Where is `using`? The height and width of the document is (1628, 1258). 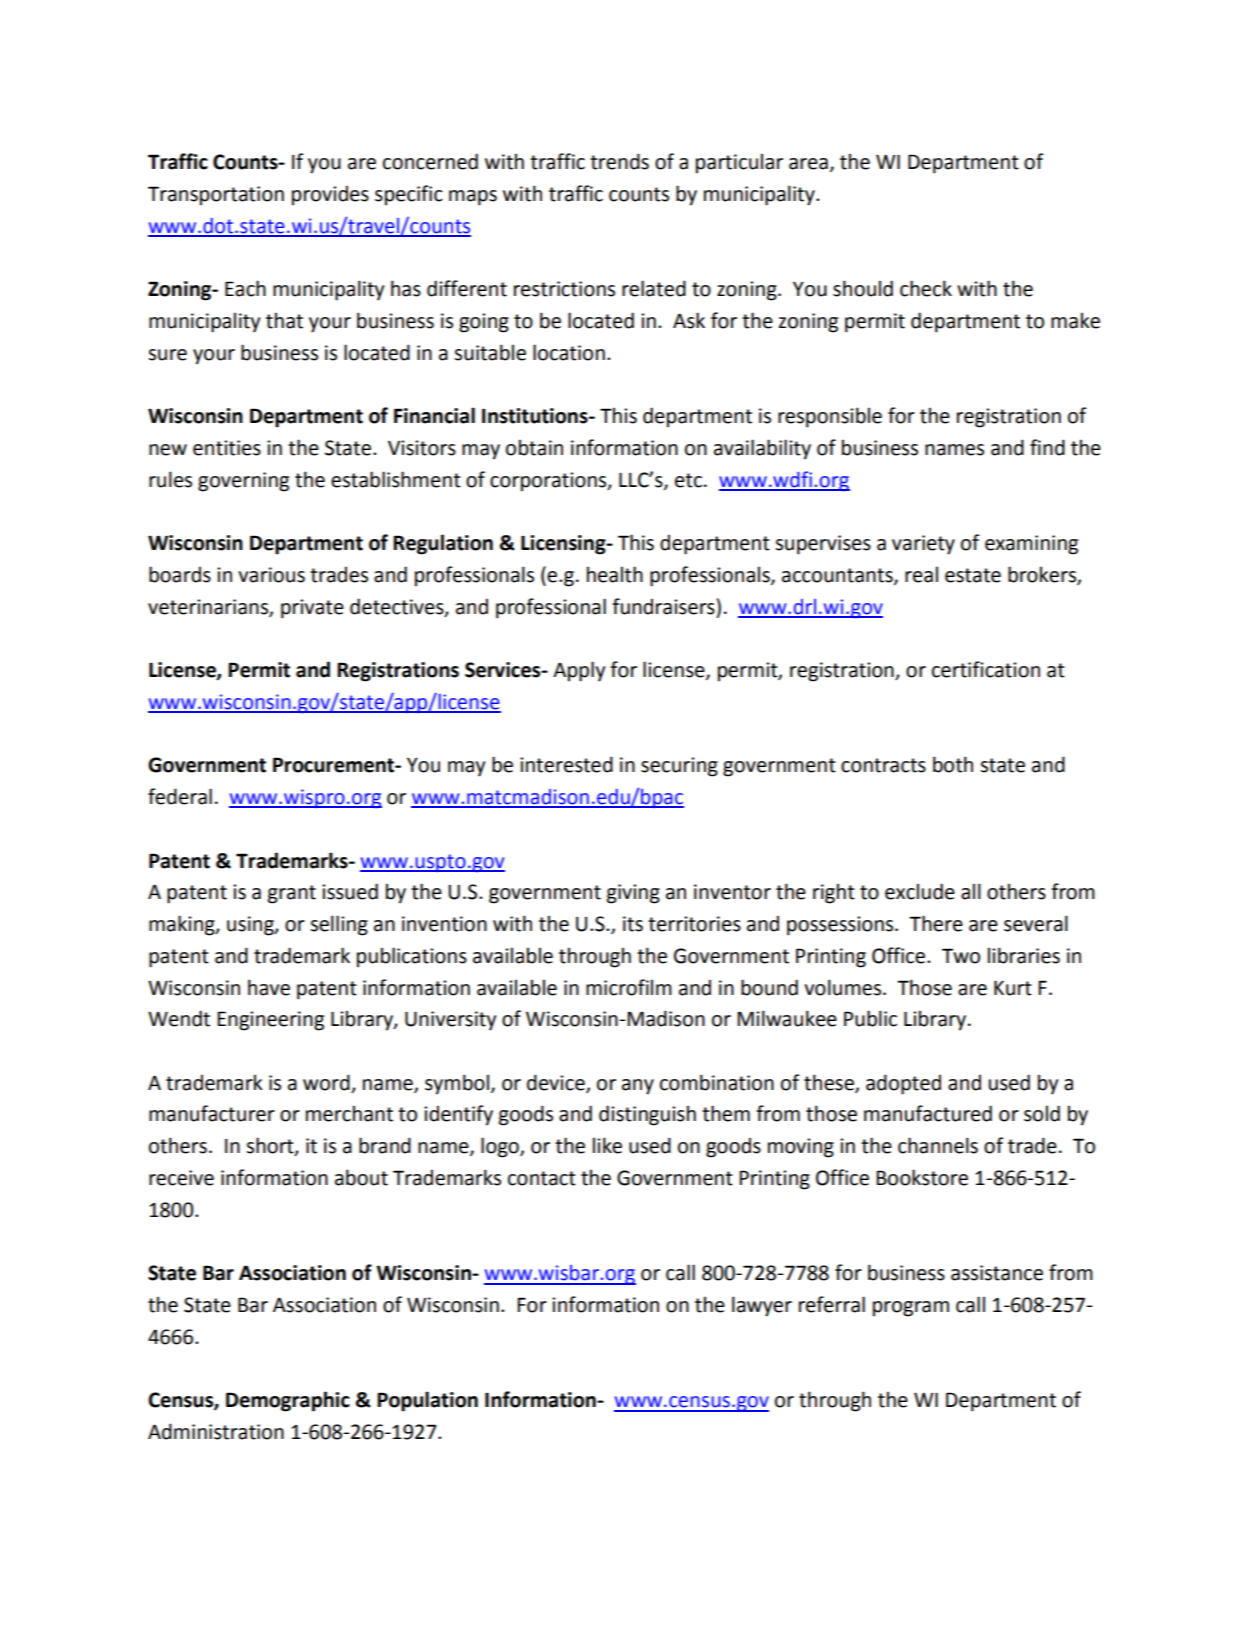
using is located at coordinates (251, 926).
